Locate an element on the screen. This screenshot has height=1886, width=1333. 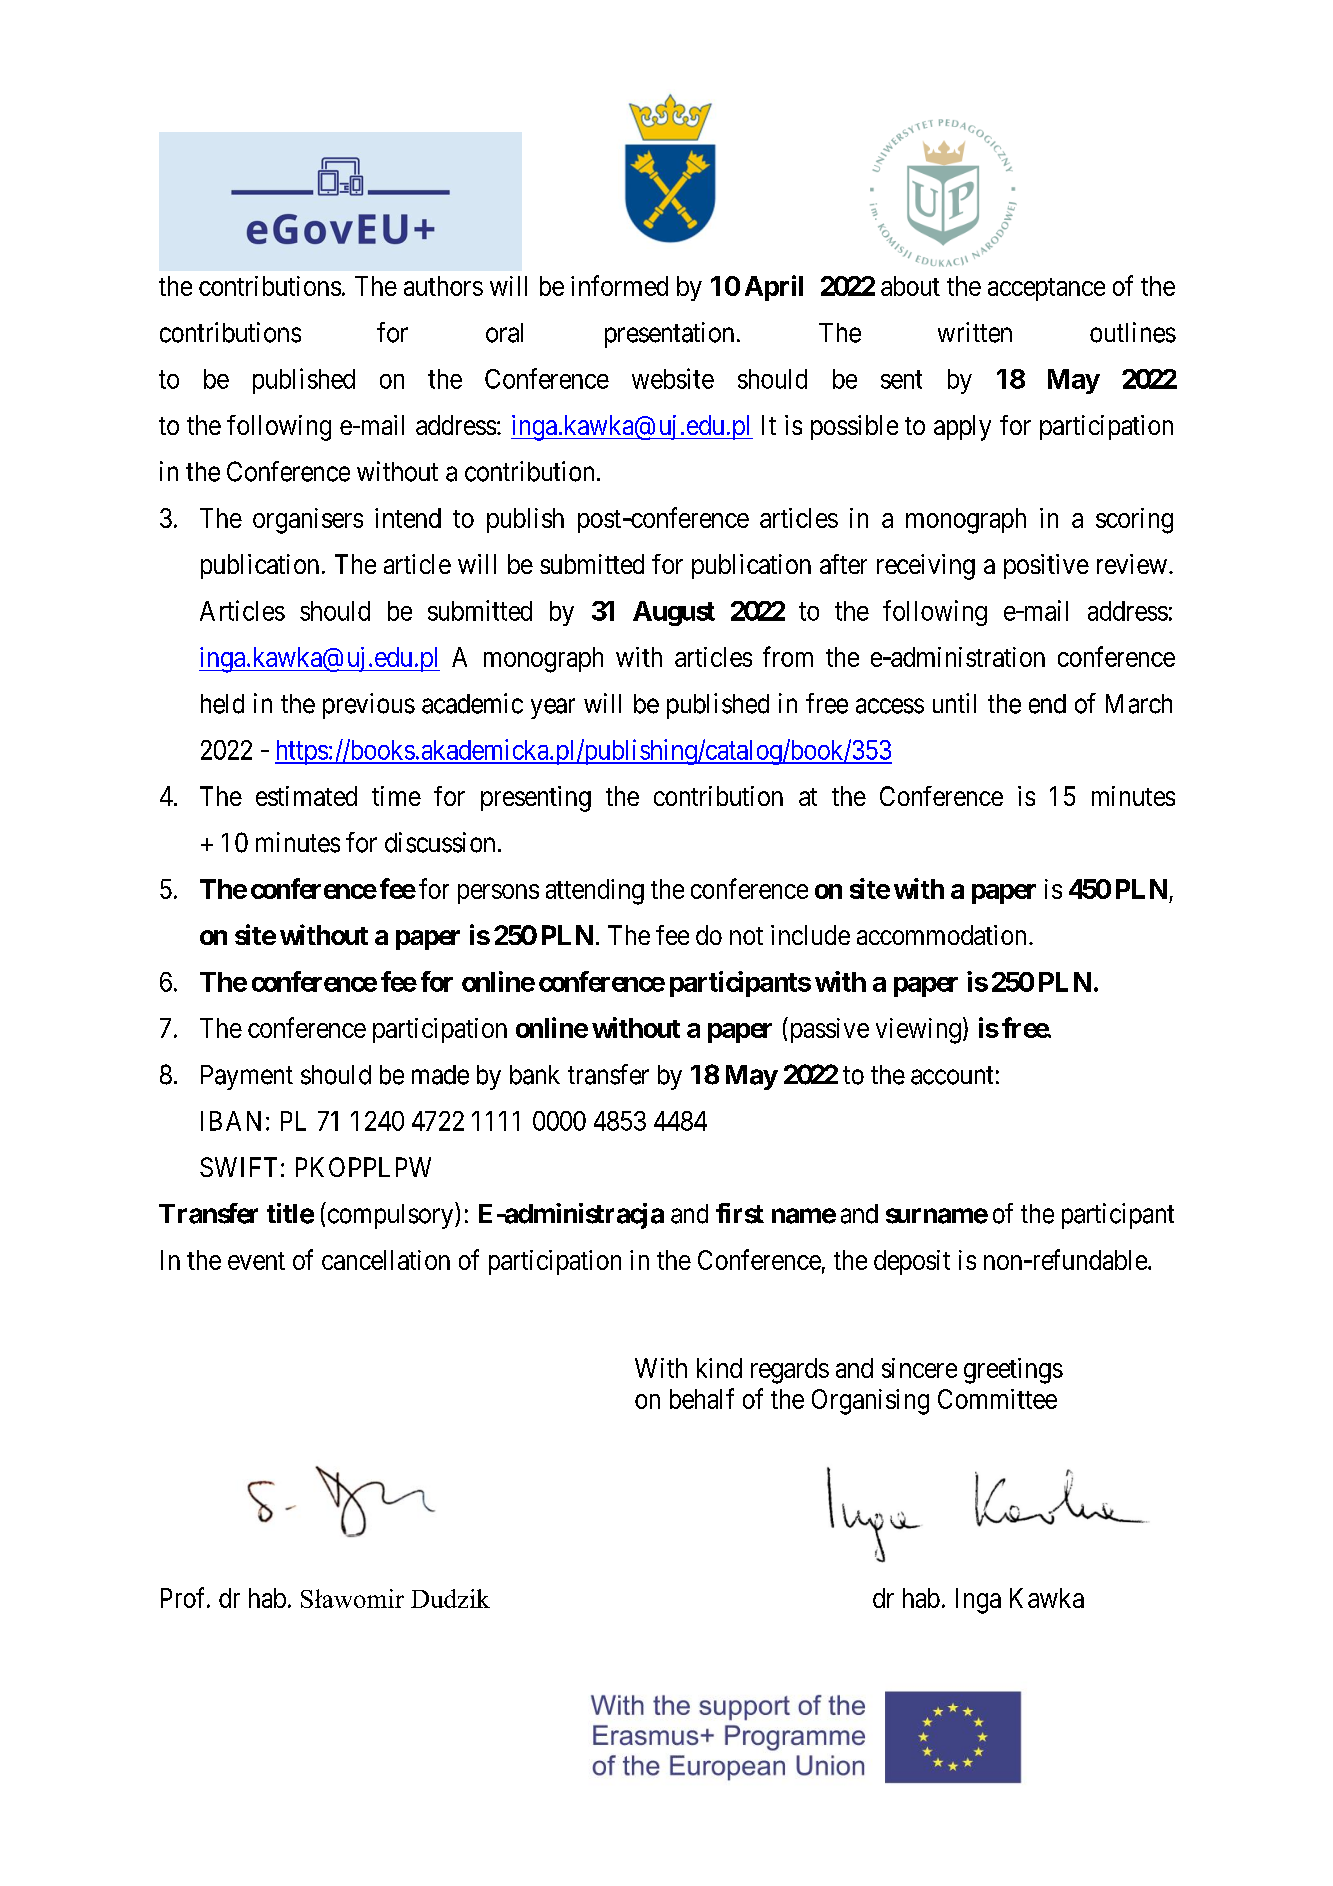
account is located at coordinates (952, 1075).
